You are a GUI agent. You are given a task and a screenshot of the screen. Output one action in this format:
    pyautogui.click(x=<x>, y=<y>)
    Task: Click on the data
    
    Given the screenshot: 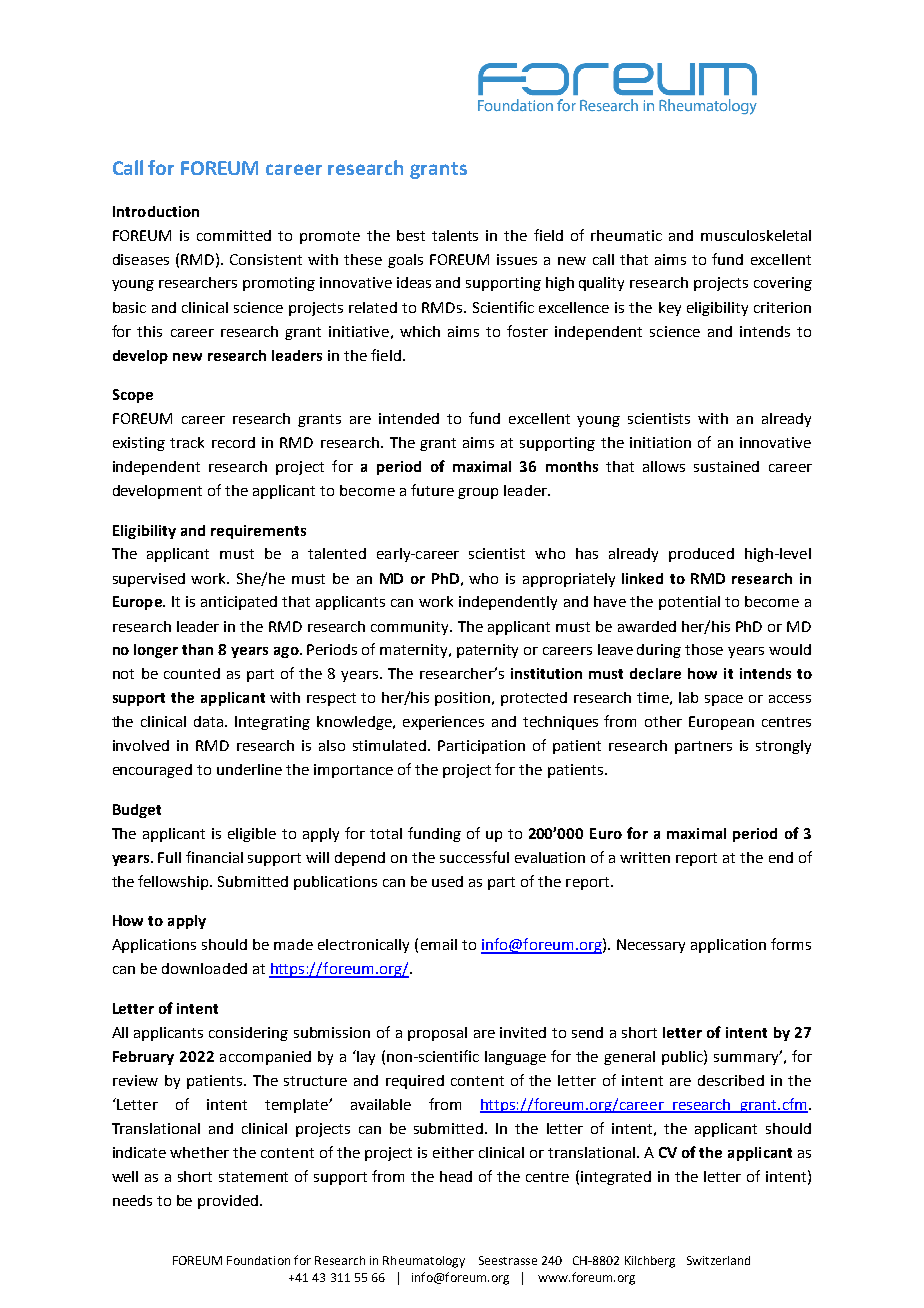 What is the action you would take?
    pyautogui.click(x=210, y=721)
